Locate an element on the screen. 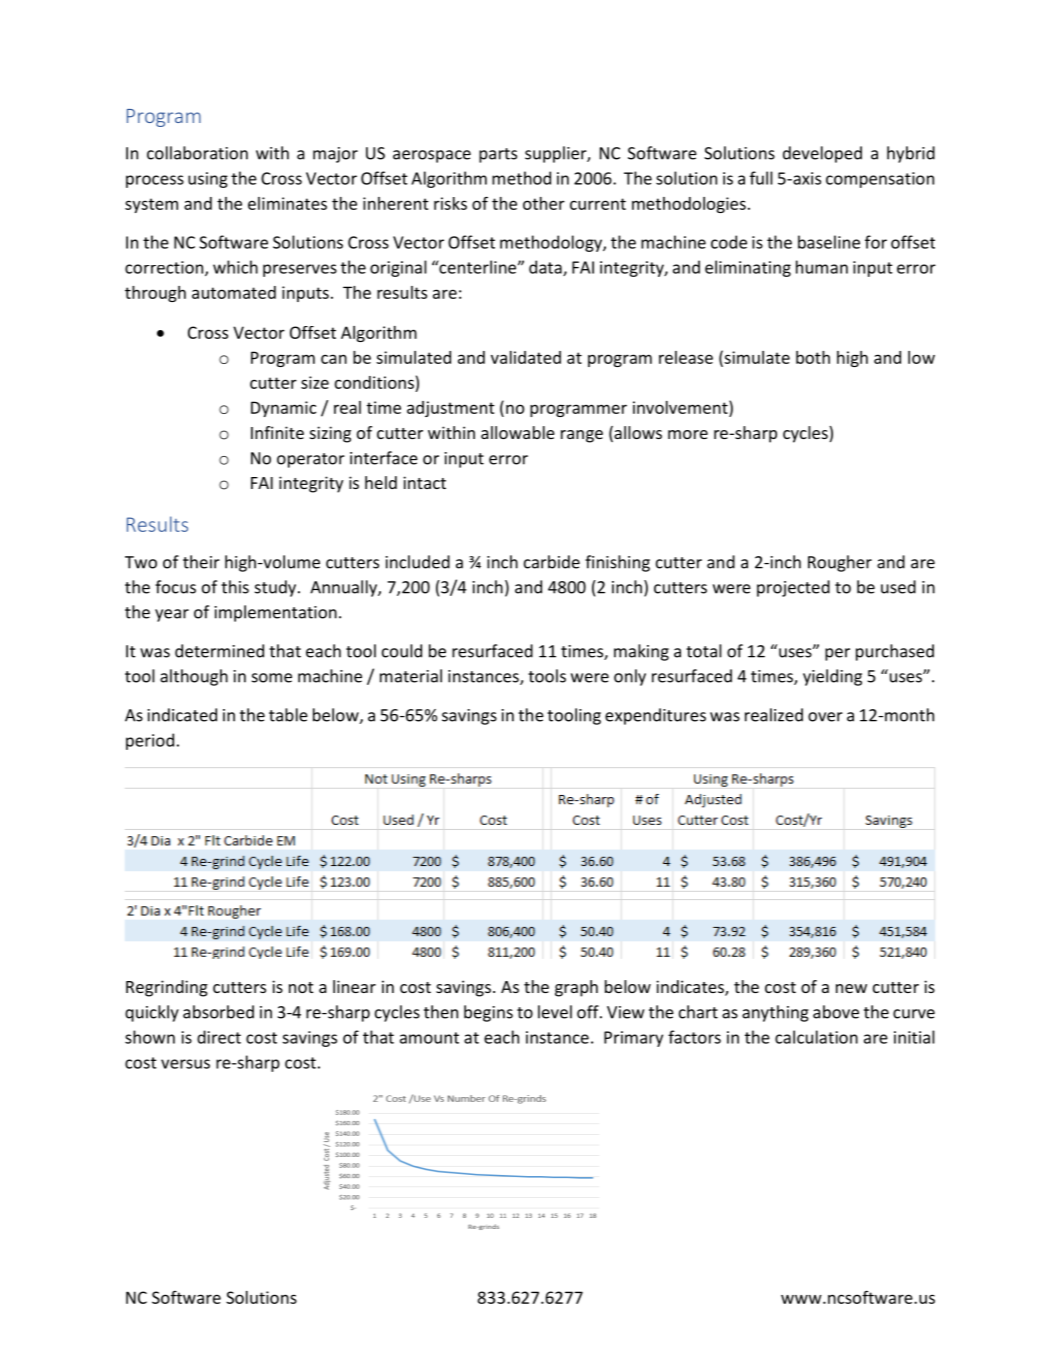 This screenshot has height=1371, width=1060. over is located at coordinates (825, 717).
